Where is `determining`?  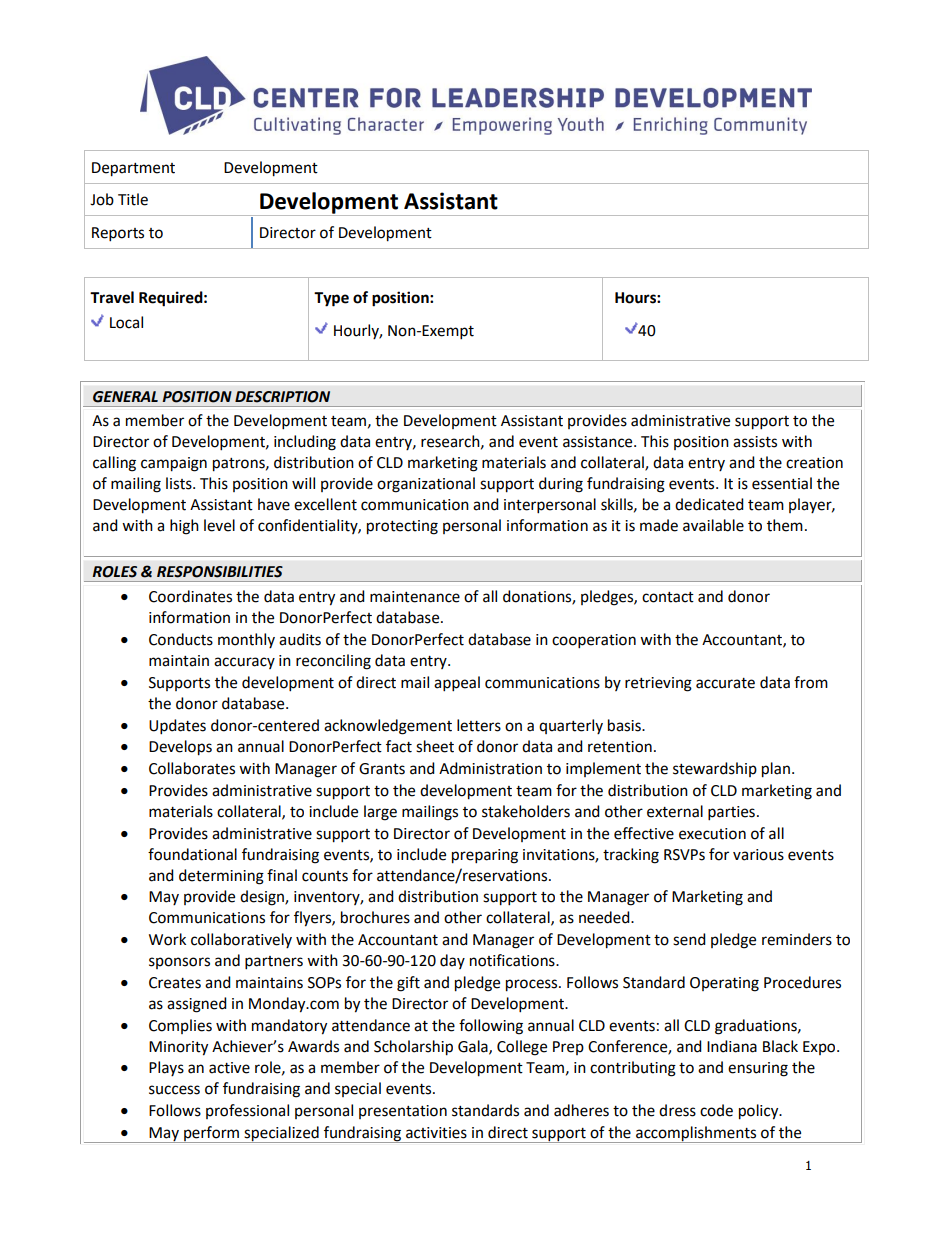
determining is located at coordinates (221, 877).
